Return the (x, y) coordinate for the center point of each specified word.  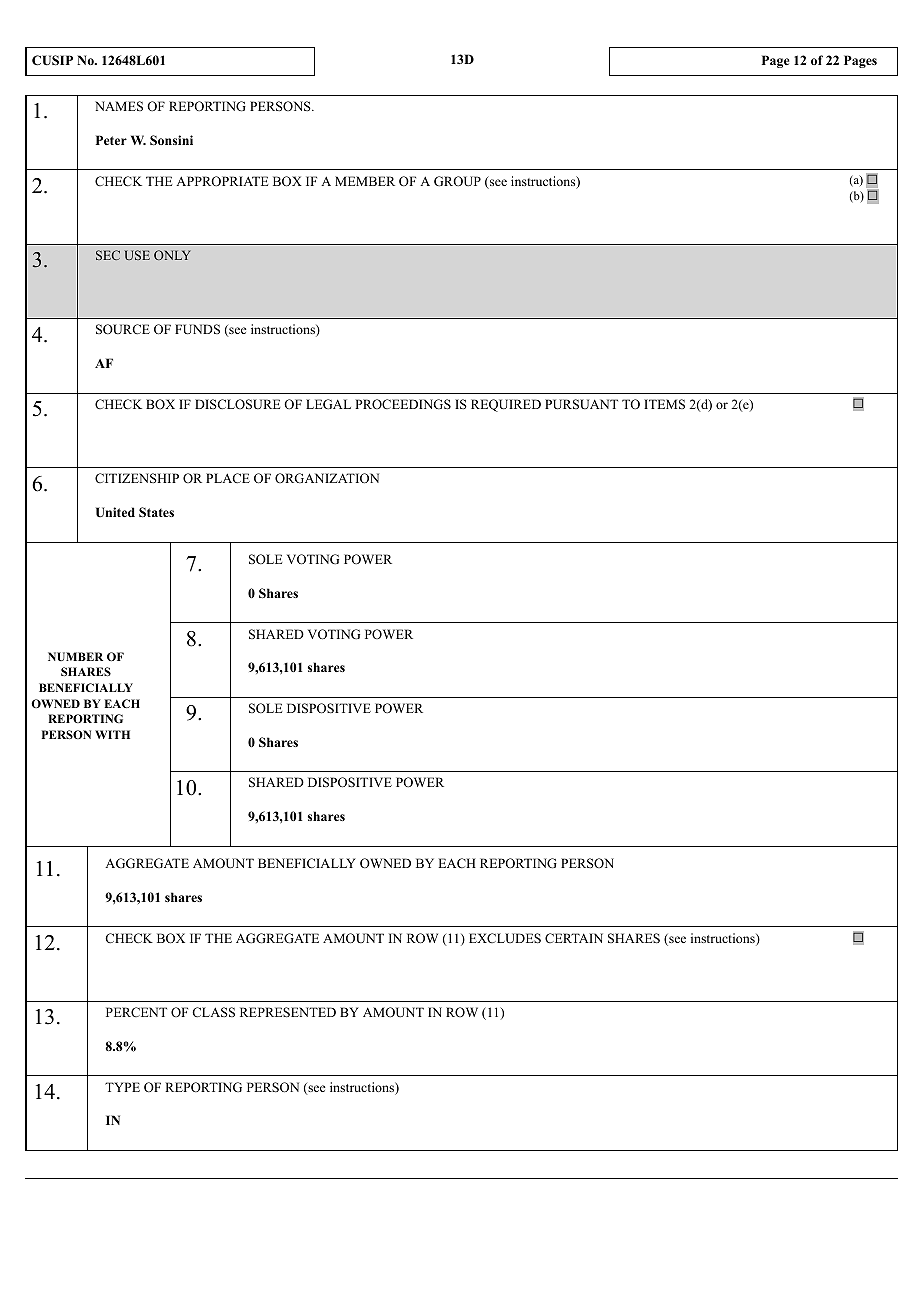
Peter (111, 140)
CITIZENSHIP (137, 478)
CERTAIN (574, 938)
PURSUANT (581, 404)
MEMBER (365, 181)
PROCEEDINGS (403, 404)
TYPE (122, 1087)
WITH (112, 734)
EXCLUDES (505, 938)
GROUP (457, 181)
